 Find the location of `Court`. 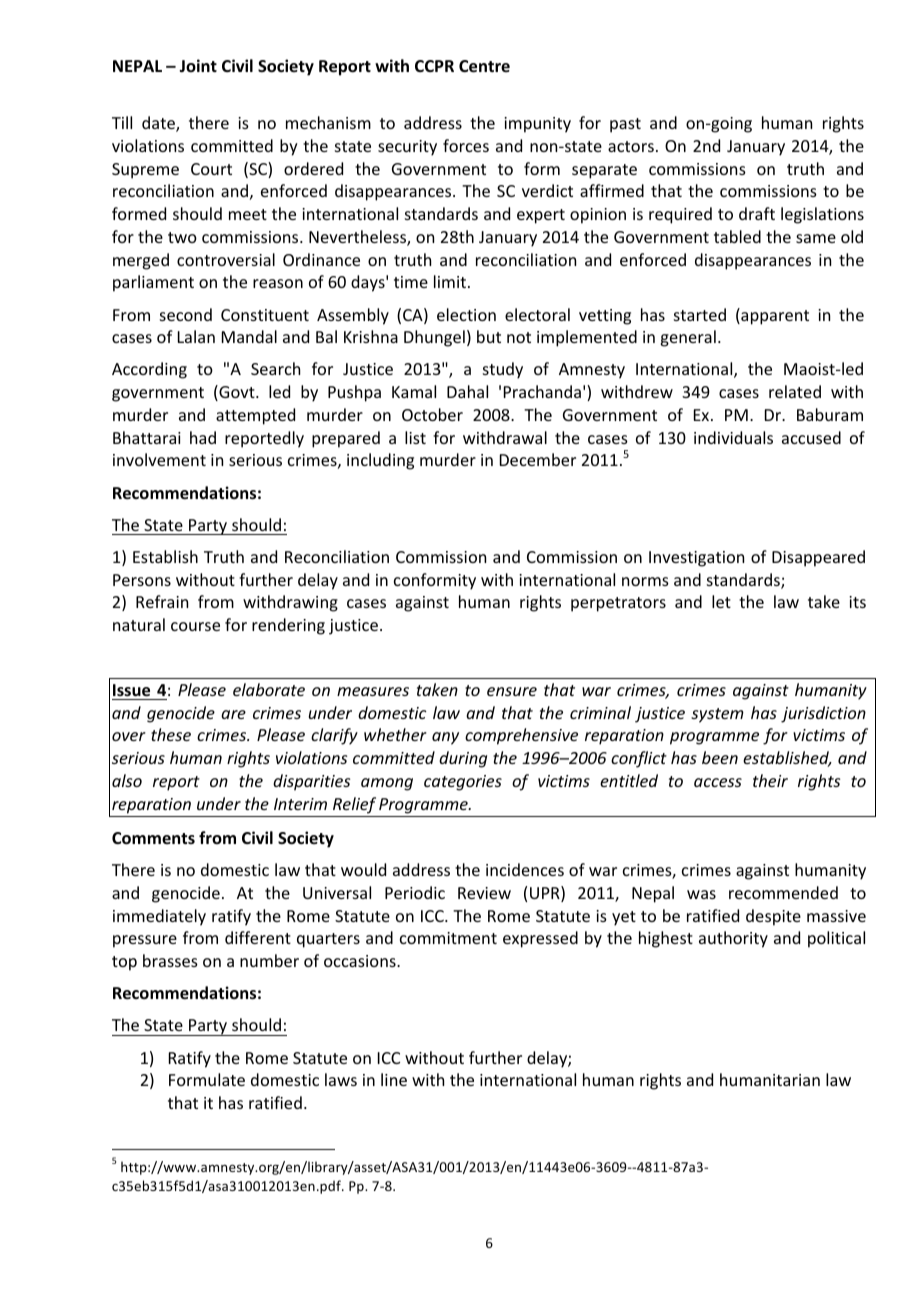

Court is located at coordinates (211, 169).
